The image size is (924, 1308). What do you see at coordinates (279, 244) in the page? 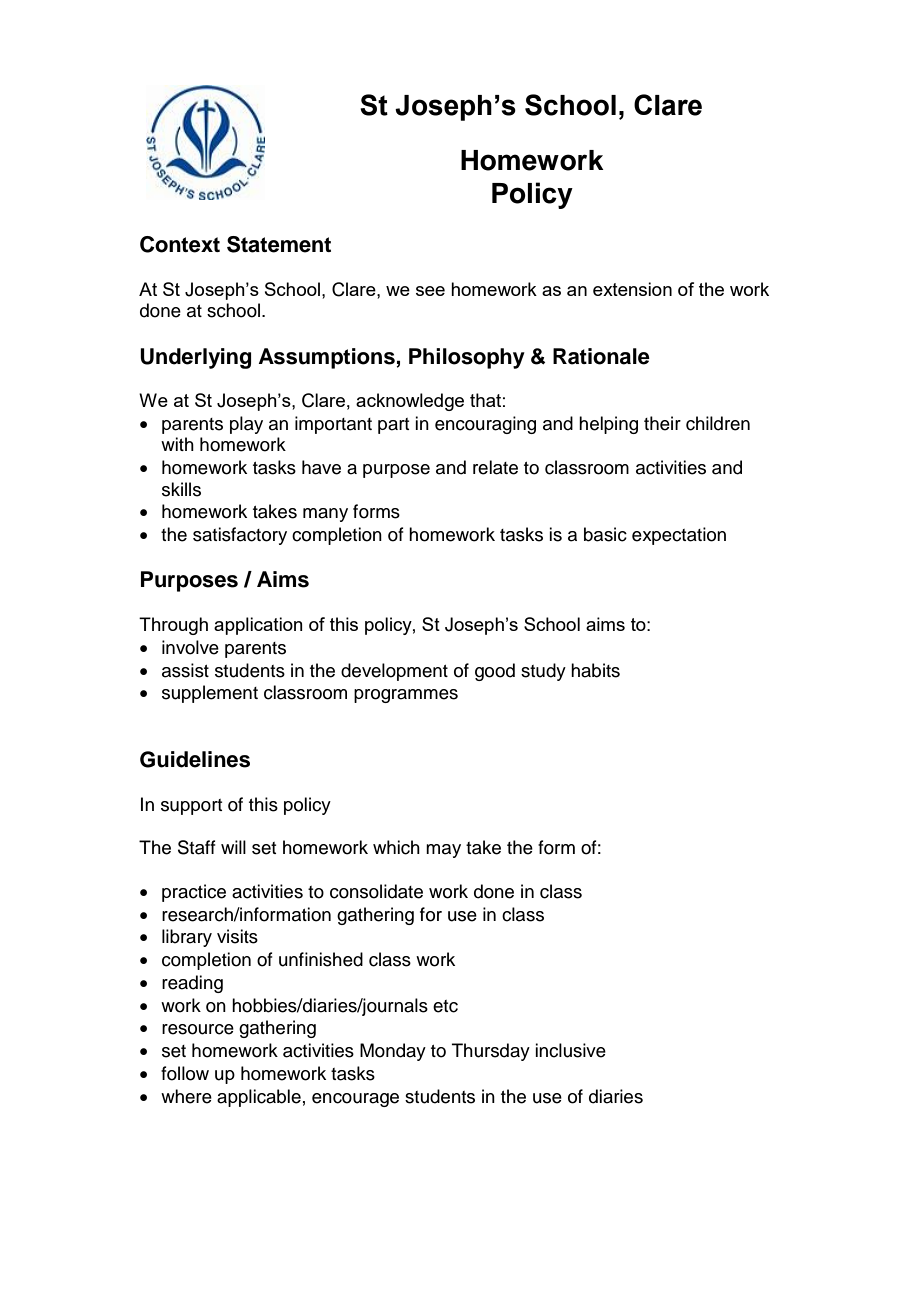
I see `Statement` at bounding box center [279, 244].
